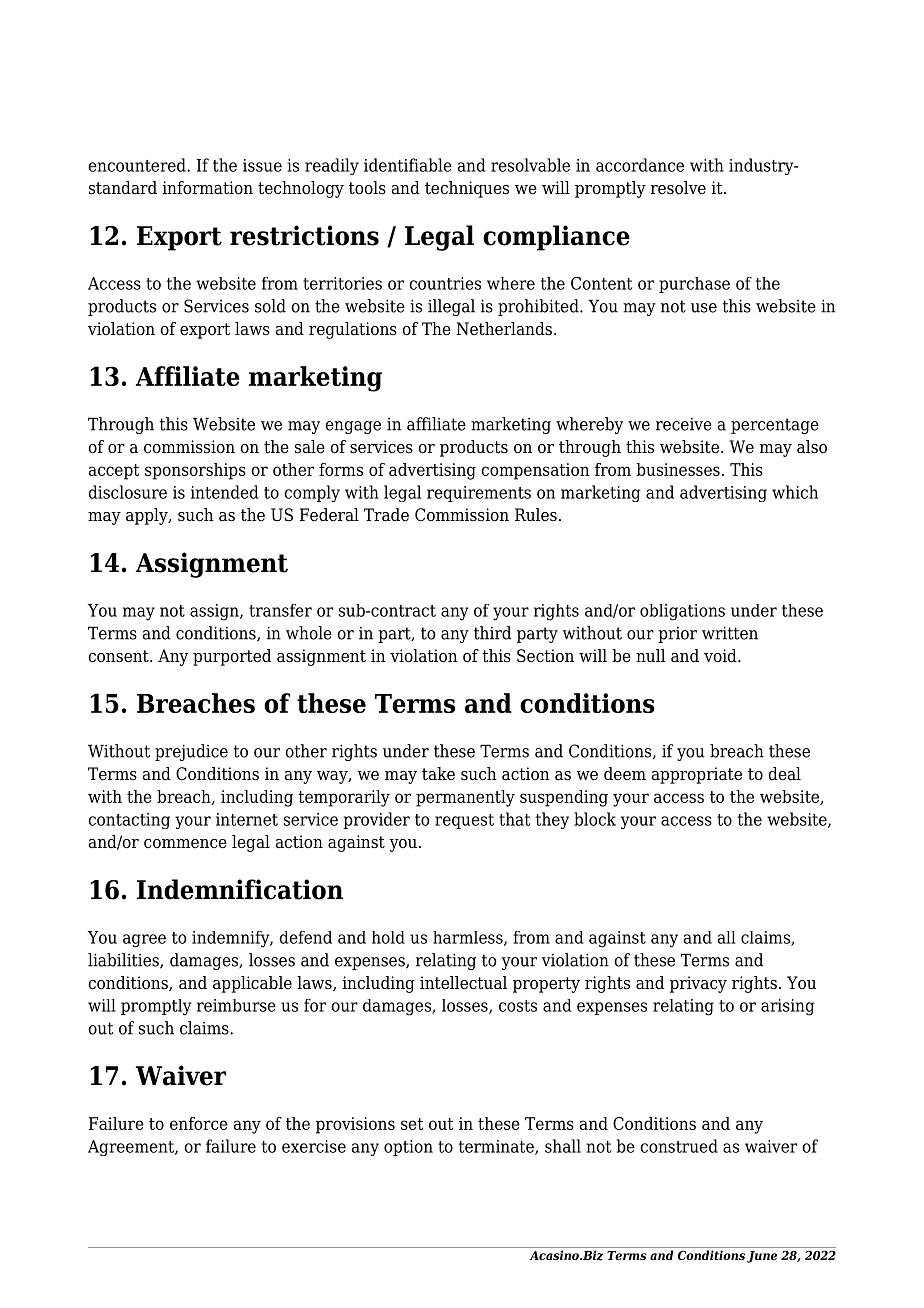 Image resolution: width=924 pixels, height=1308 pixels. I want to click on void, so click(721, 656).
